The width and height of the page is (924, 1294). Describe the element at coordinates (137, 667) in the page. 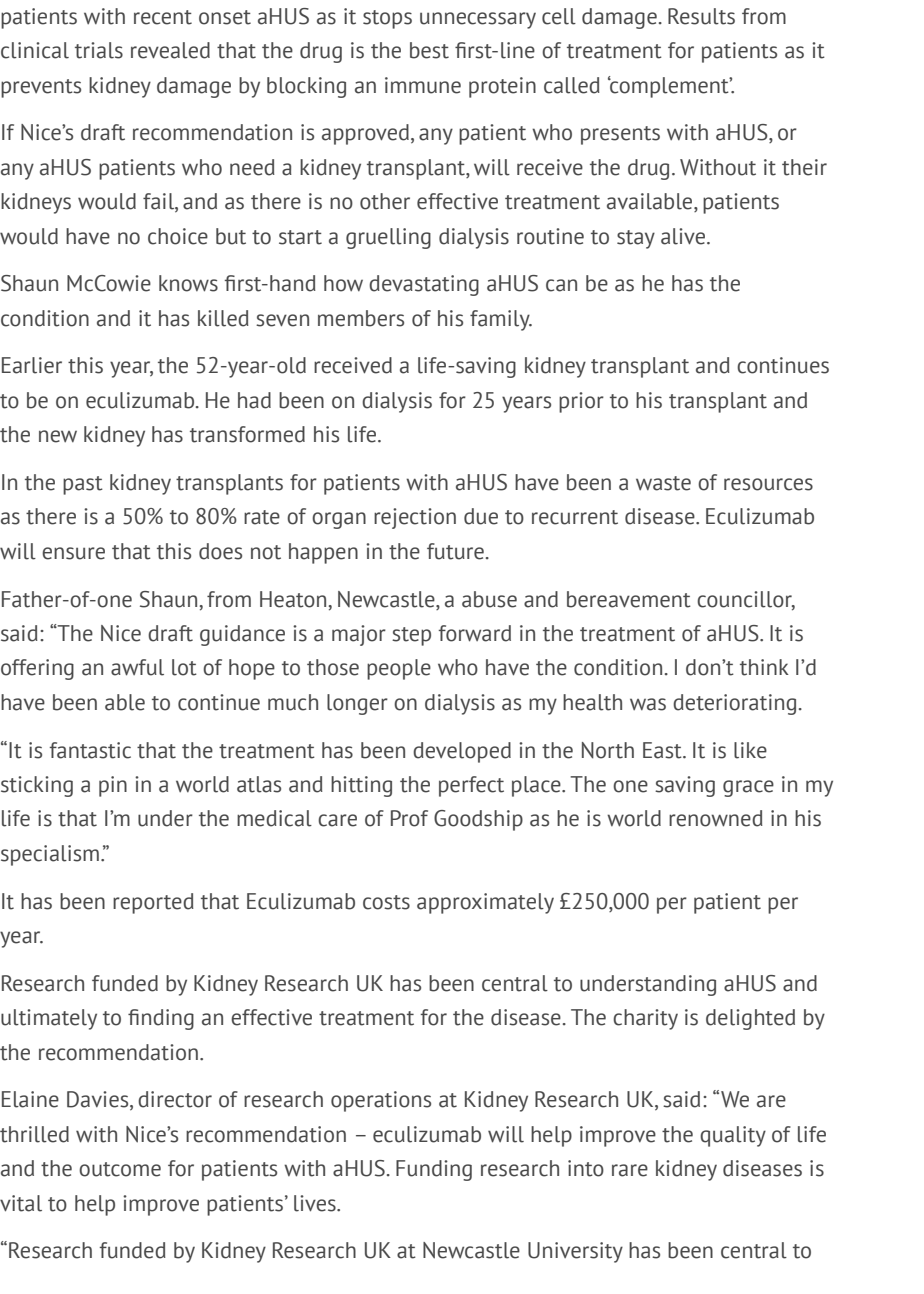

I see `awful` at that location.
